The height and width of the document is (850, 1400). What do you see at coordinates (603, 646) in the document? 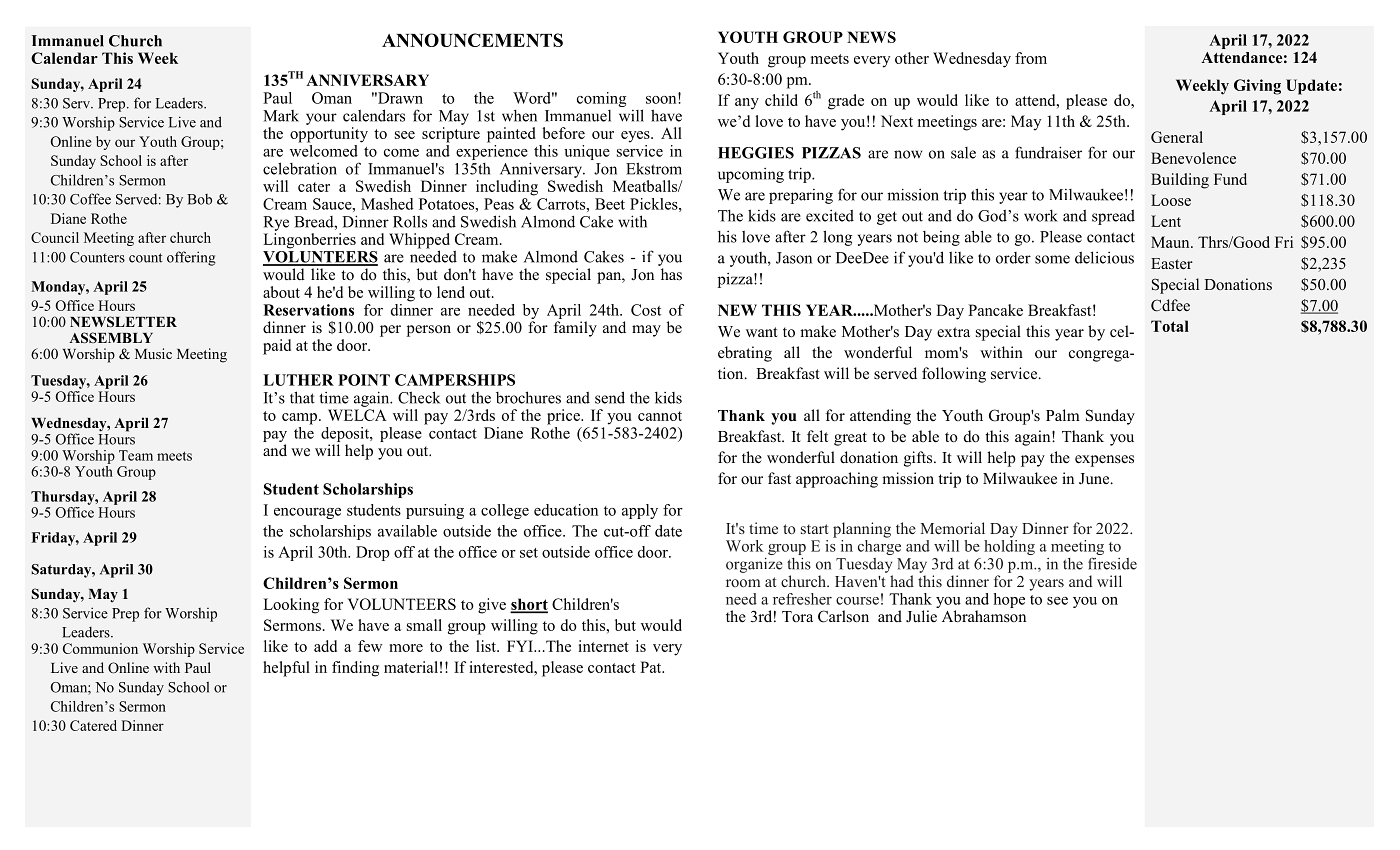
I see `internet` at bounding box center [603, 646].
